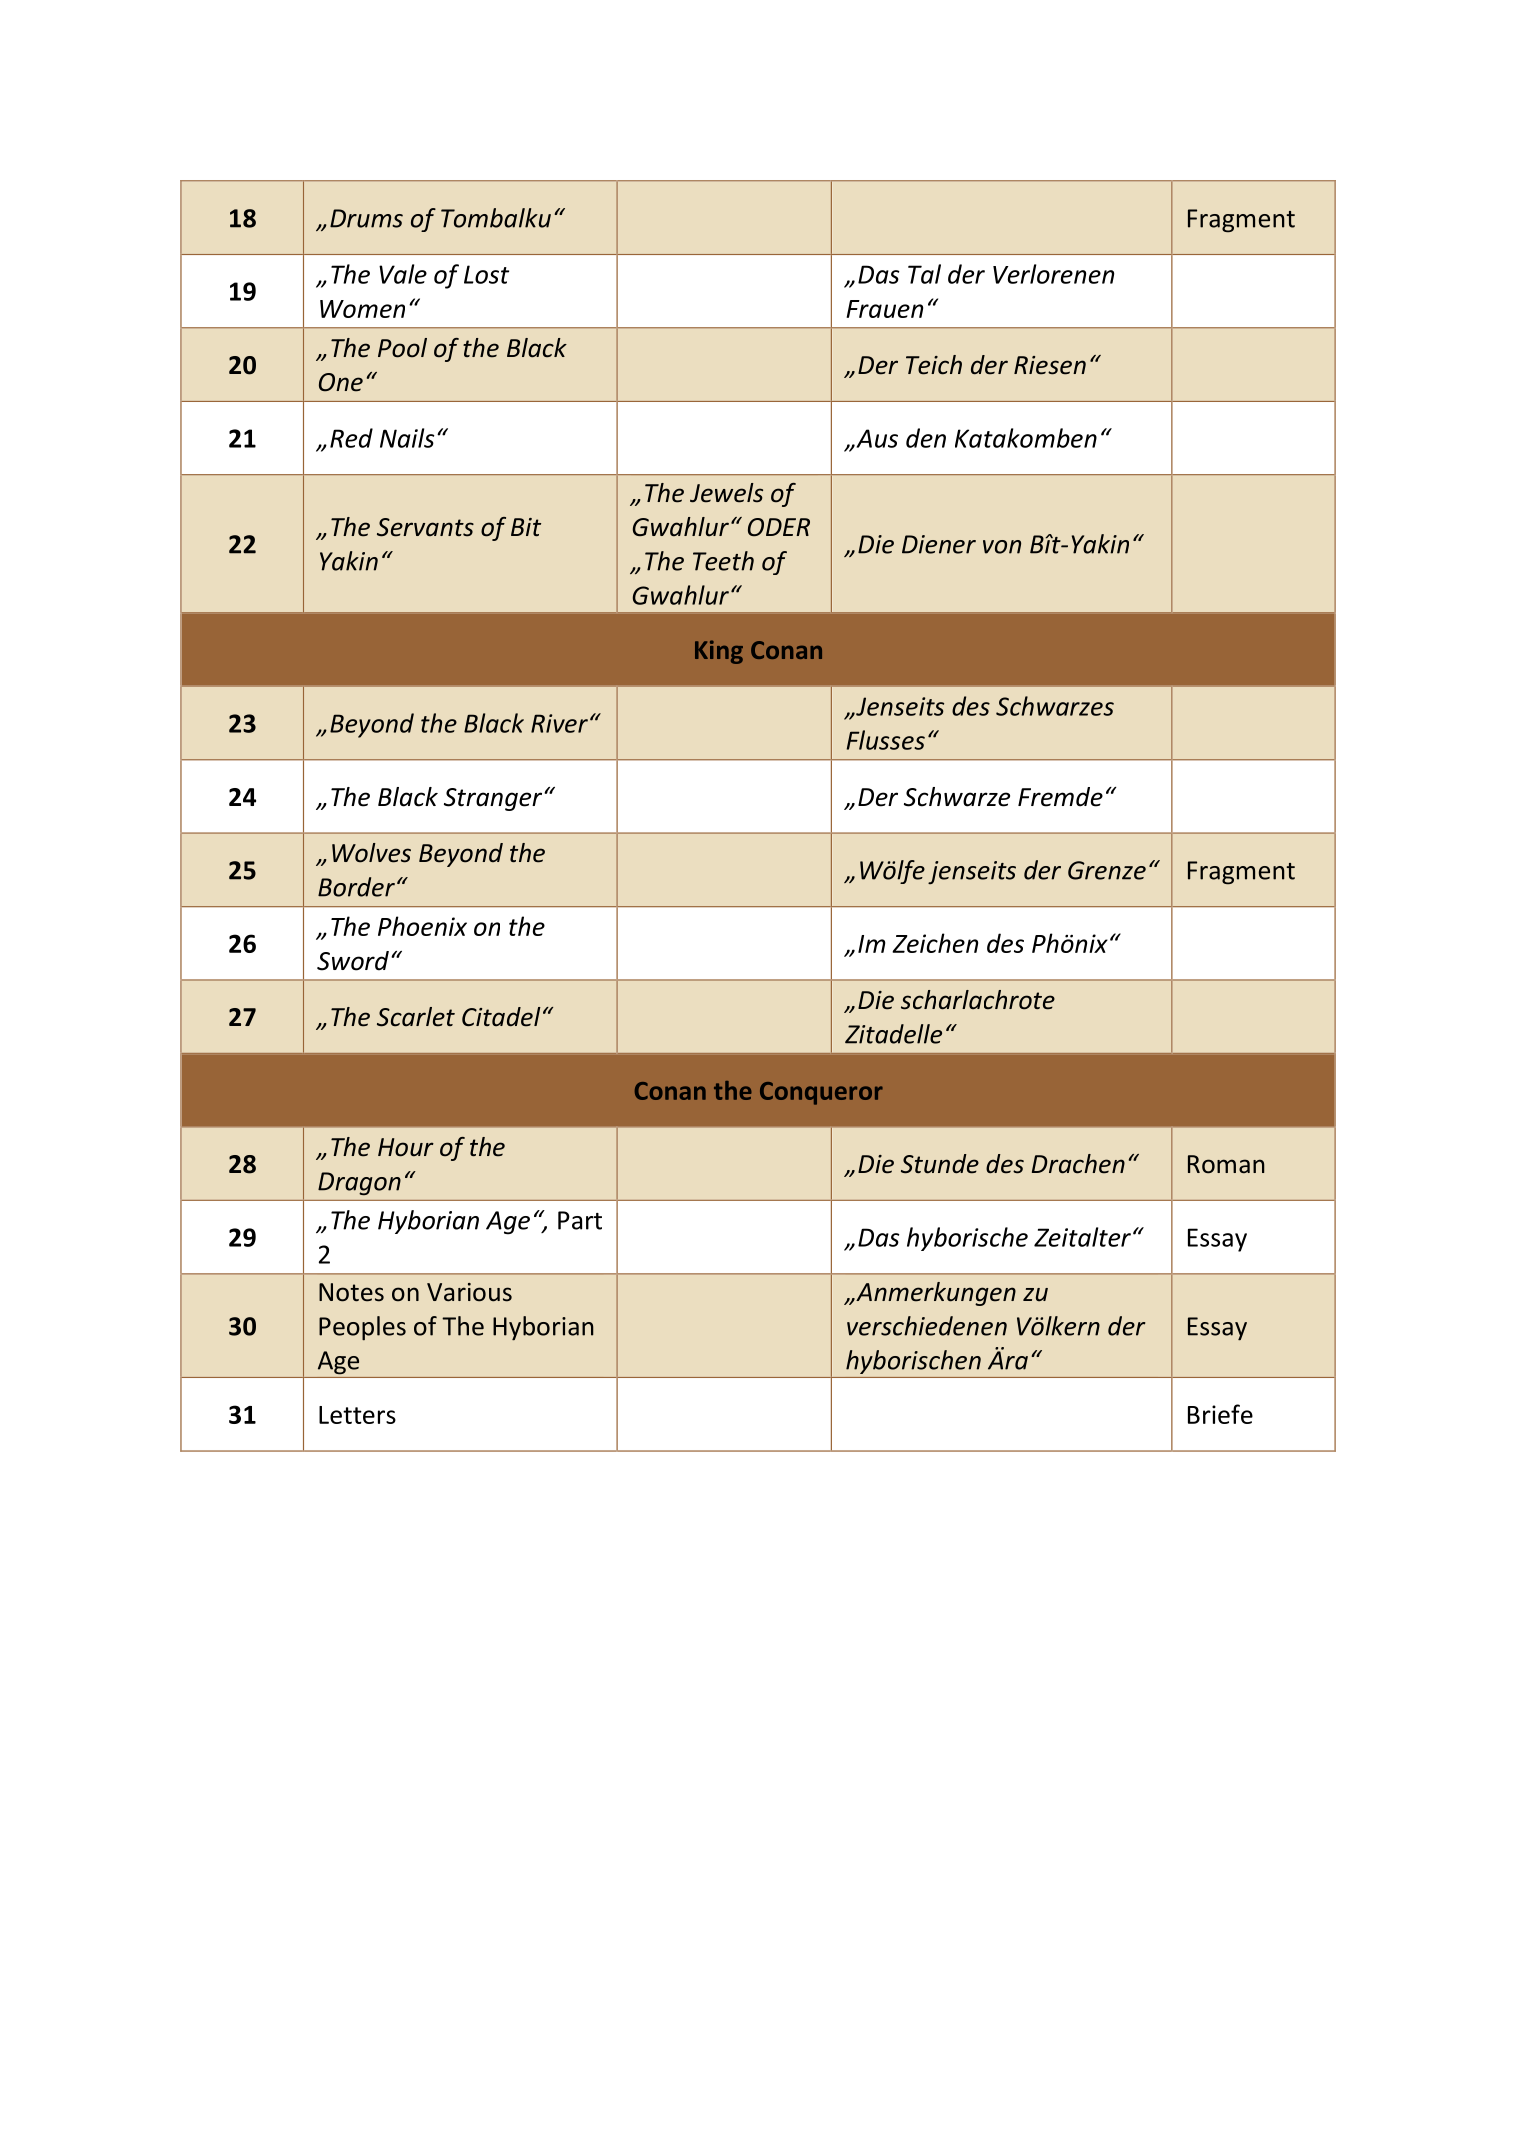  Describe the element at coordinates (357, 1415) in the screenshot. I see `Letters` at that location.
